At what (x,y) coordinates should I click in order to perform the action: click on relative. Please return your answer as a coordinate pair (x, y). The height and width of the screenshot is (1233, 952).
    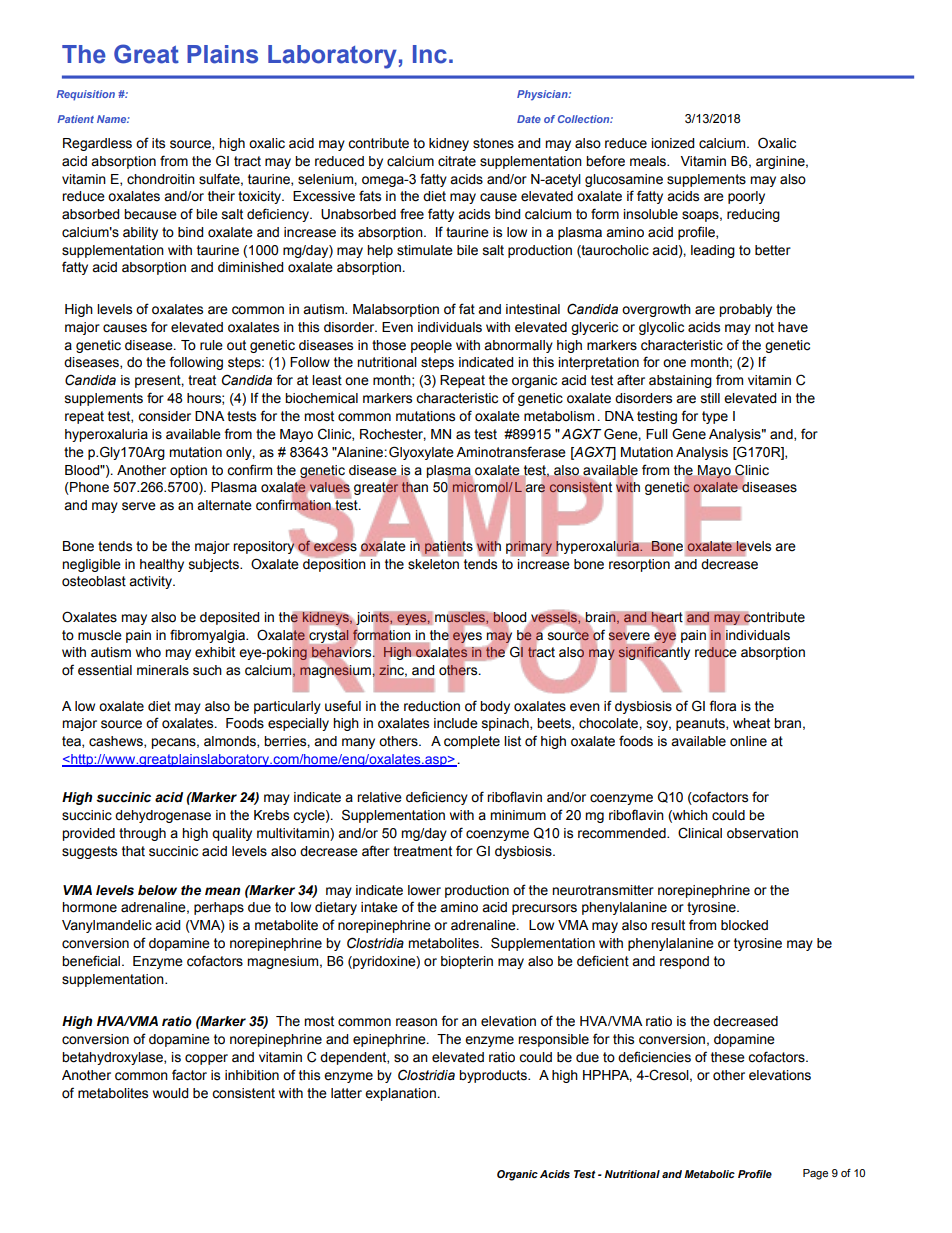
    Looking at the image, I should click on (379, 797).
